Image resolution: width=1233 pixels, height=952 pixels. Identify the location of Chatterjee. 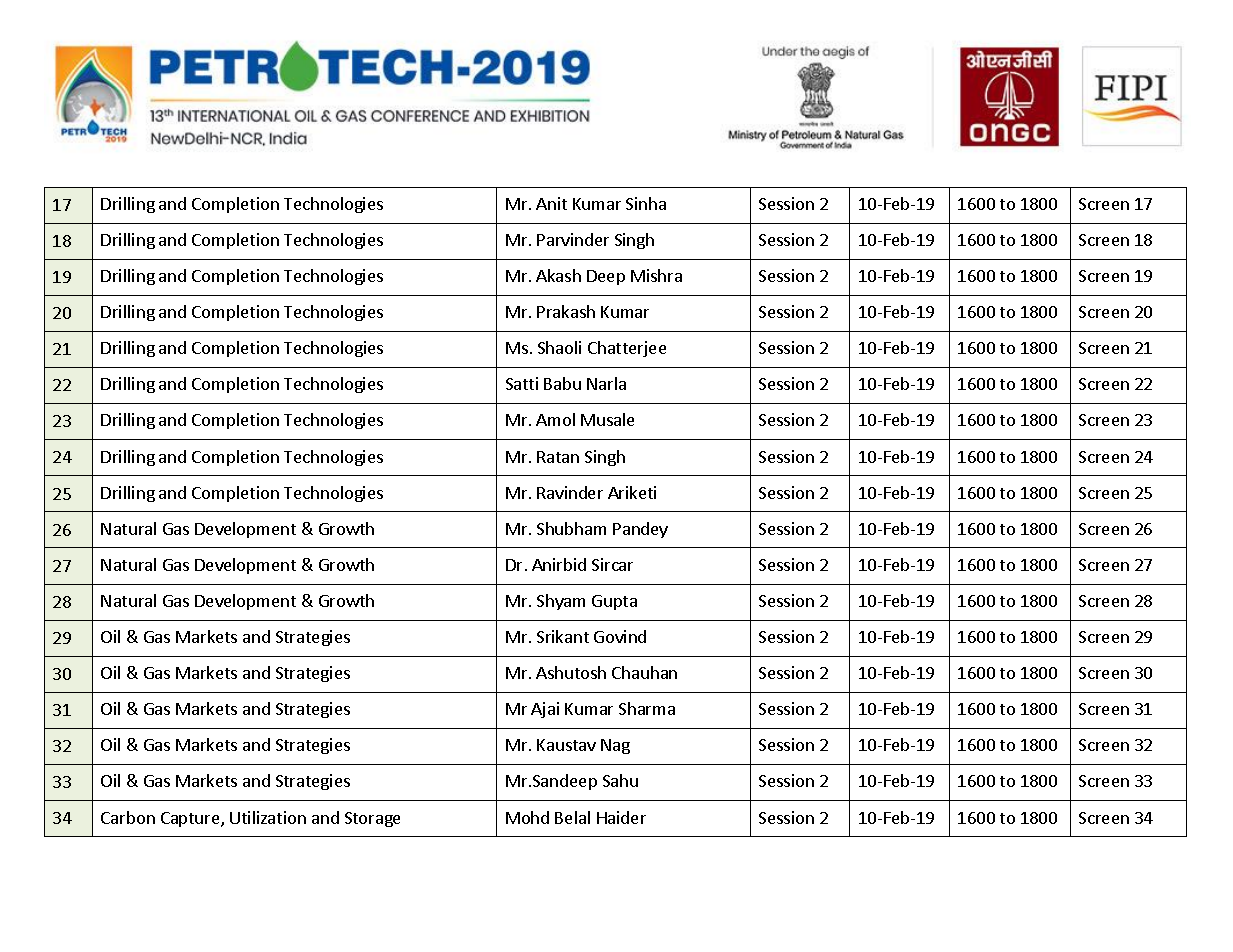
(627, 349).
